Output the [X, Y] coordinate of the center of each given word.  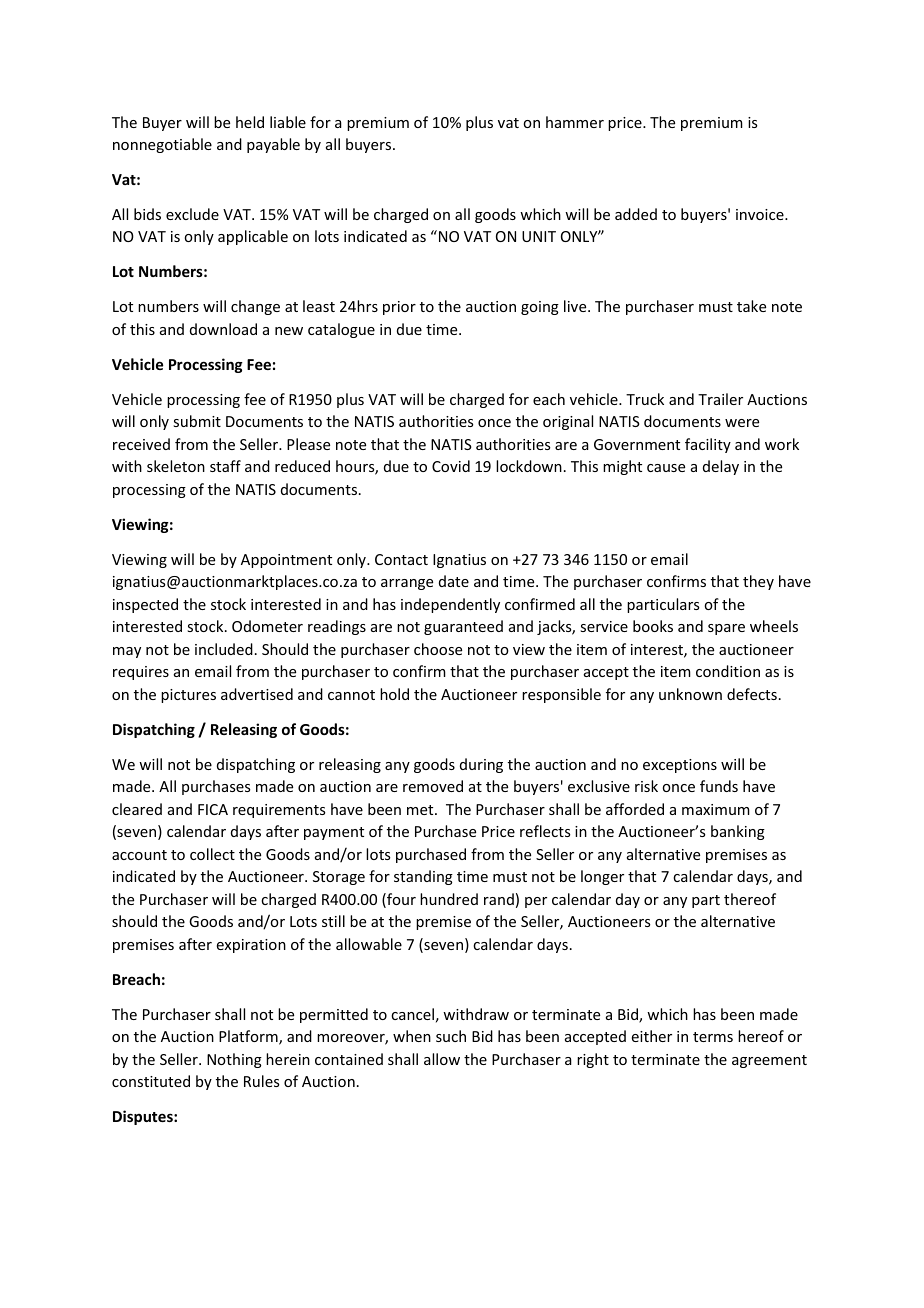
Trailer [720, 399]
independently [450, 605]
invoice [761, 214]
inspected [145, 605]
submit [197, 421]
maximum [716, 809]
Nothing [234, 1060]
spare [726, 629]
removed [433, 786]
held [250, 122]
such [451, 1036]
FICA [213, 809]
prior [399, 308]
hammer [575, 122]
